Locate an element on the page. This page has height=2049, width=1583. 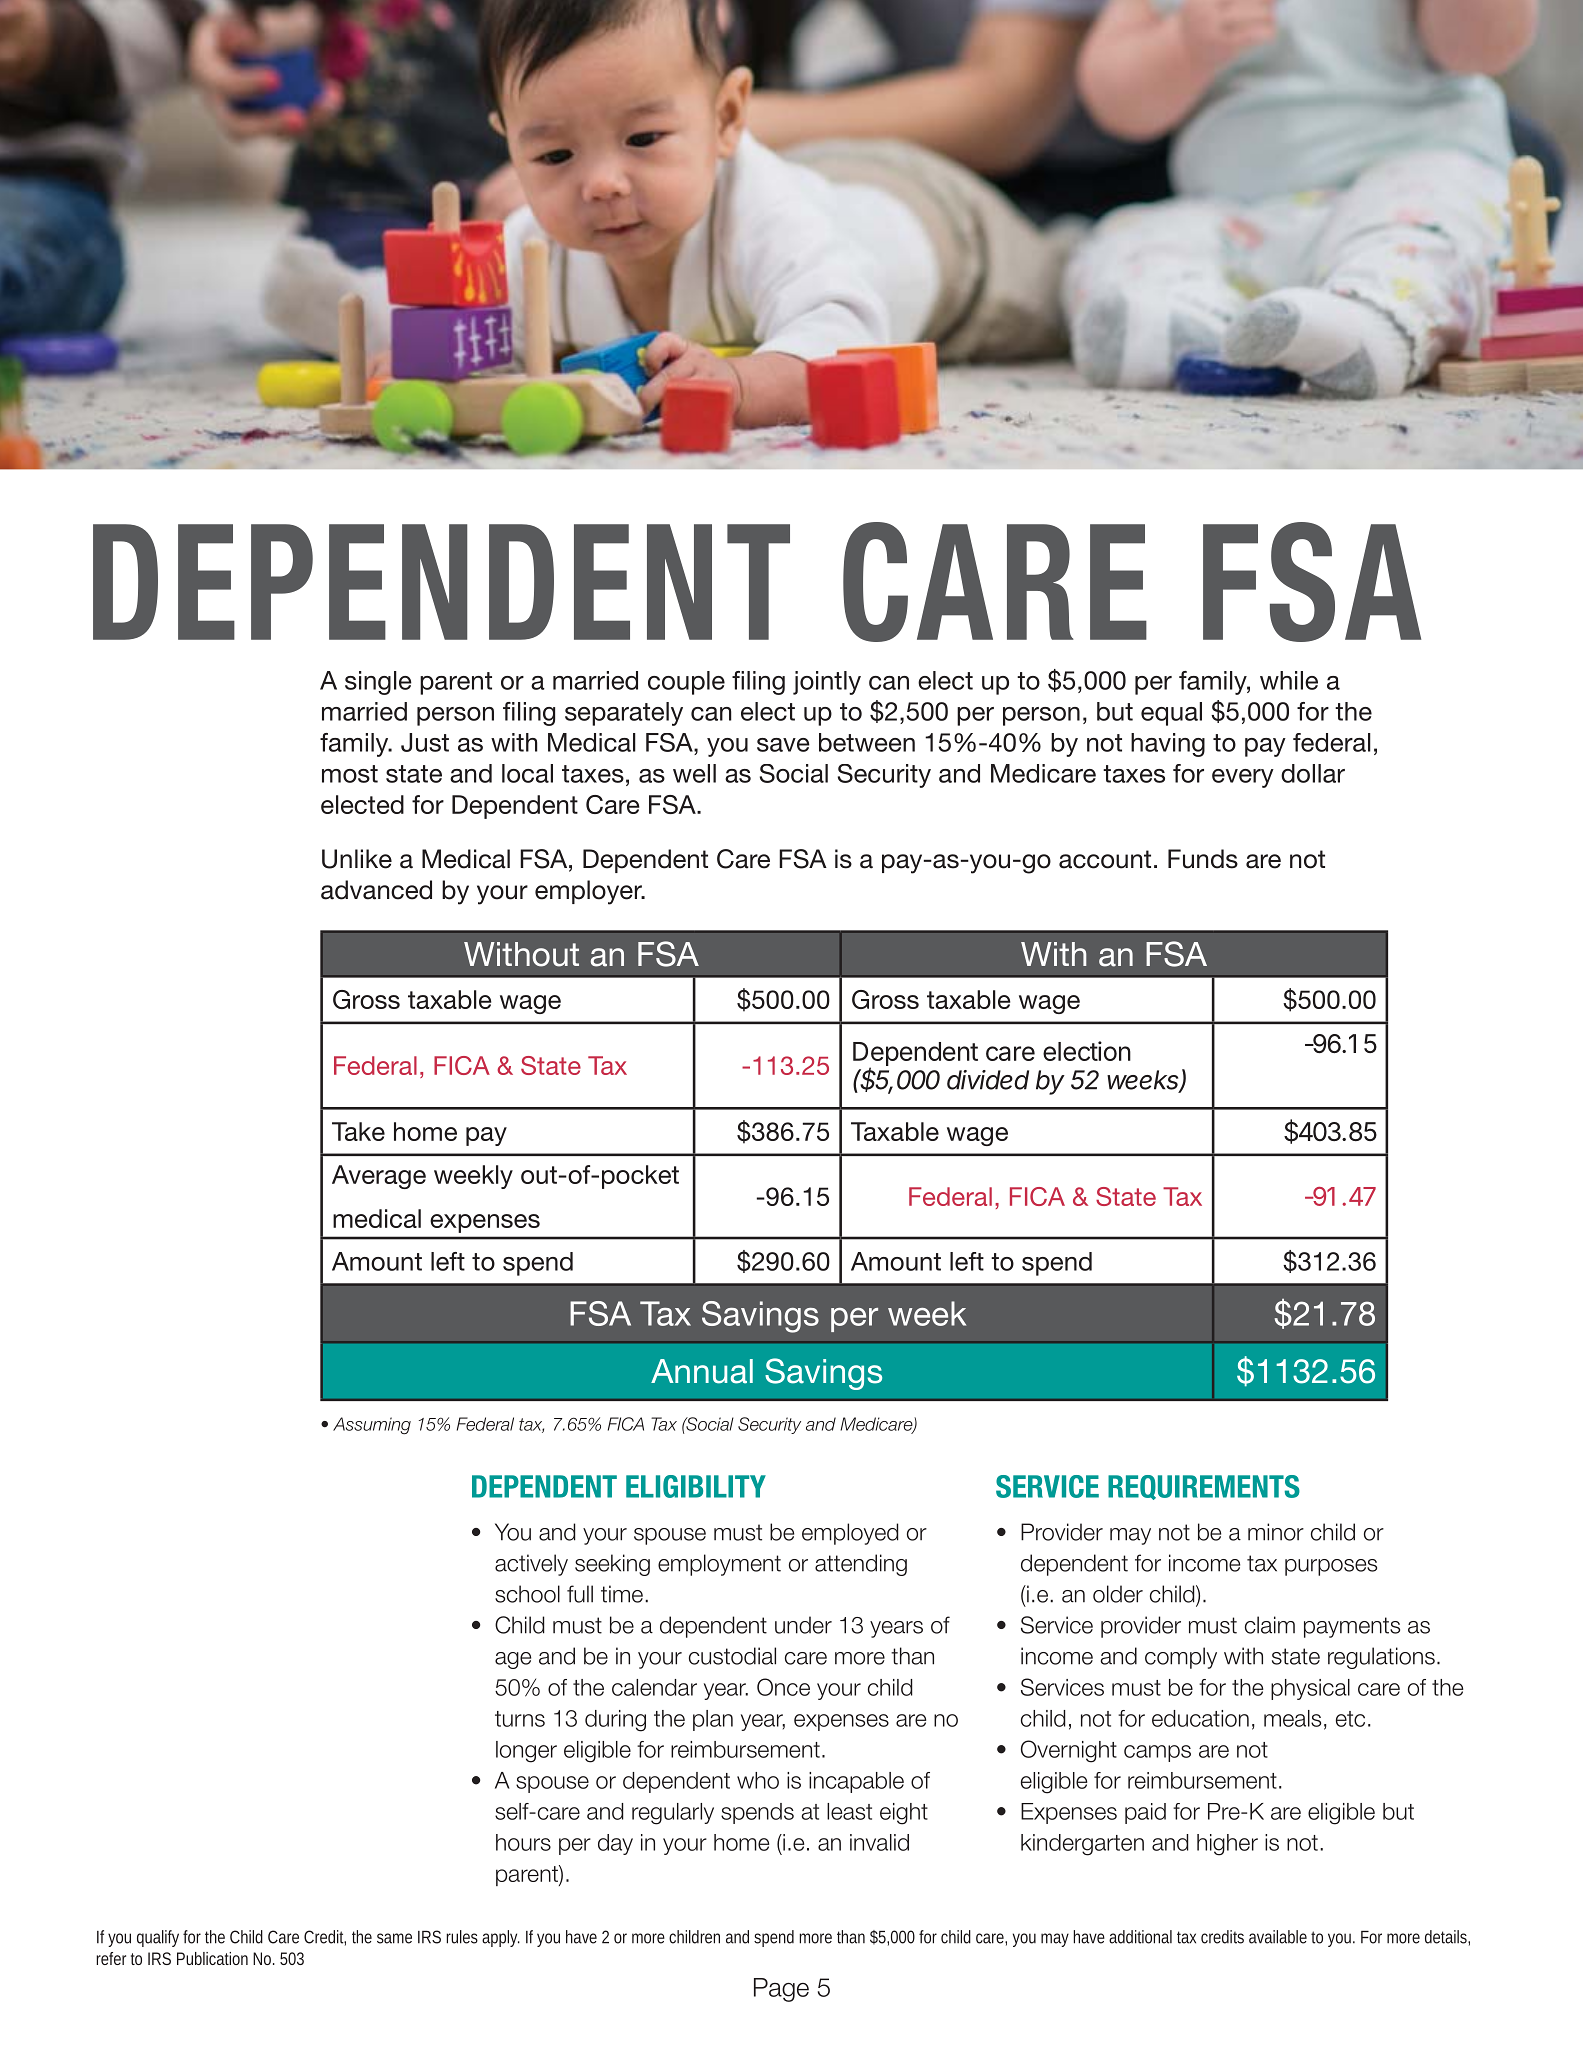
Take is located at coordinates (358, 1131).
